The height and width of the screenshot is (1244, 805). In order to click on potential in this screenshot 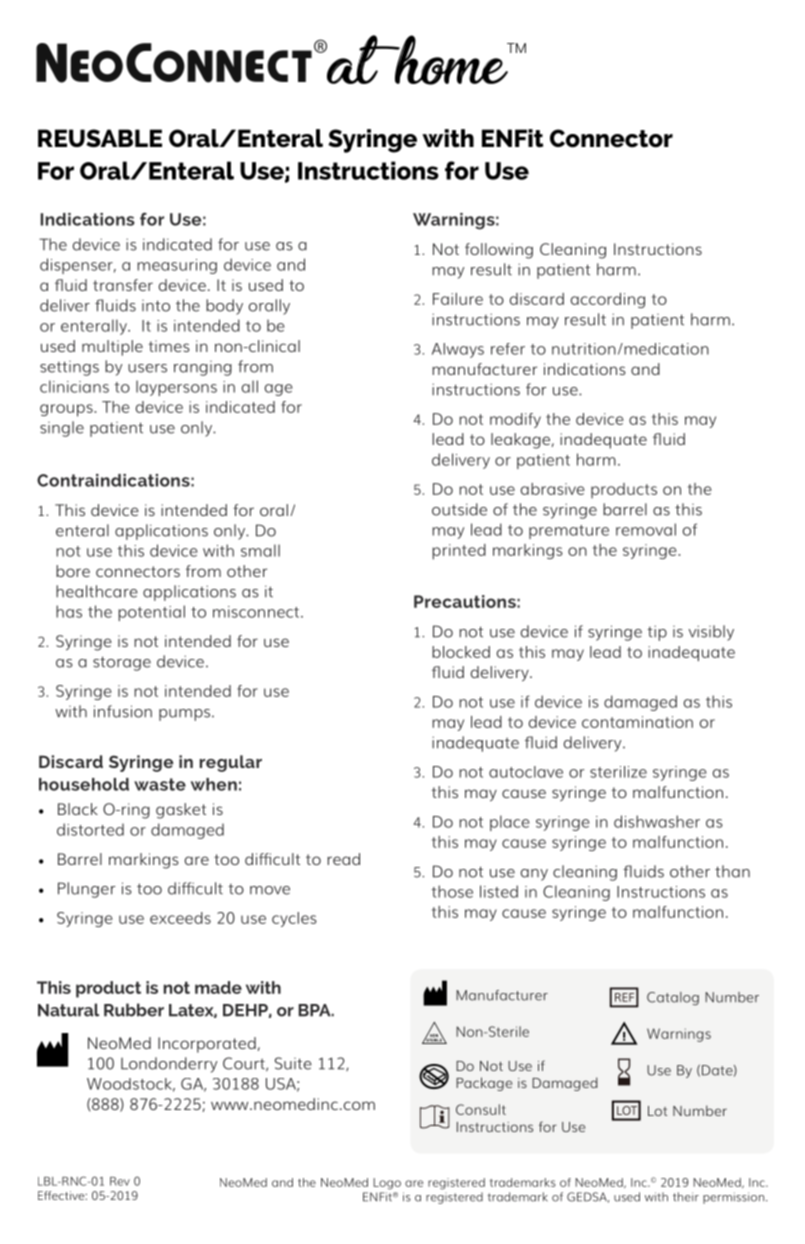, I will do `click(151, 613)`.
